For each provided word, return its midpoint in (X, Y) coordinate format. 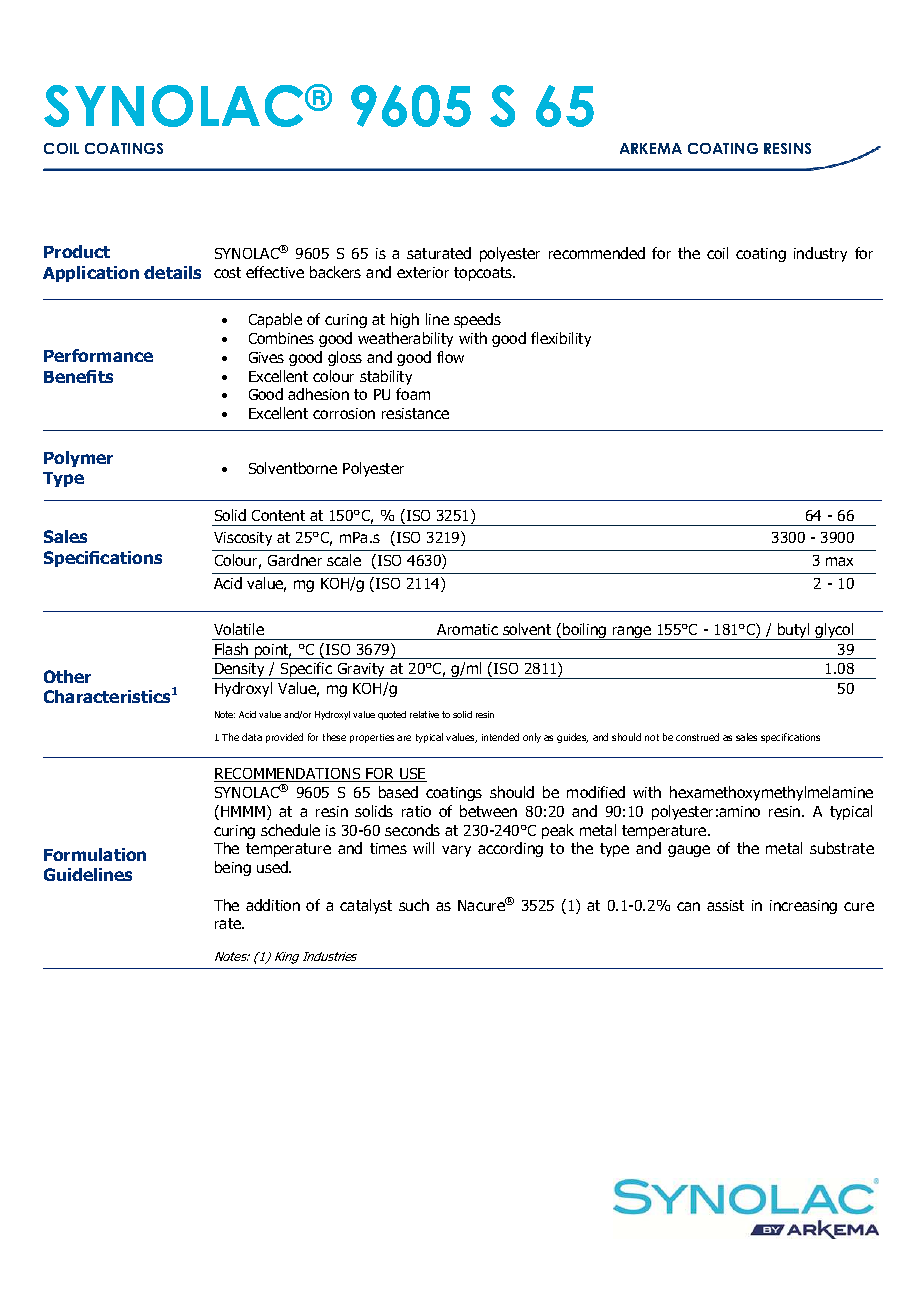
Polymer (78, 459)
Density (240, 671)
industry (820, 254)
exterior (423, 272)
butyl (794, 631)
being (233, 868)
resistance (415, 413)
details (172, 272)
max (839, 561)
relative (424, 714)
